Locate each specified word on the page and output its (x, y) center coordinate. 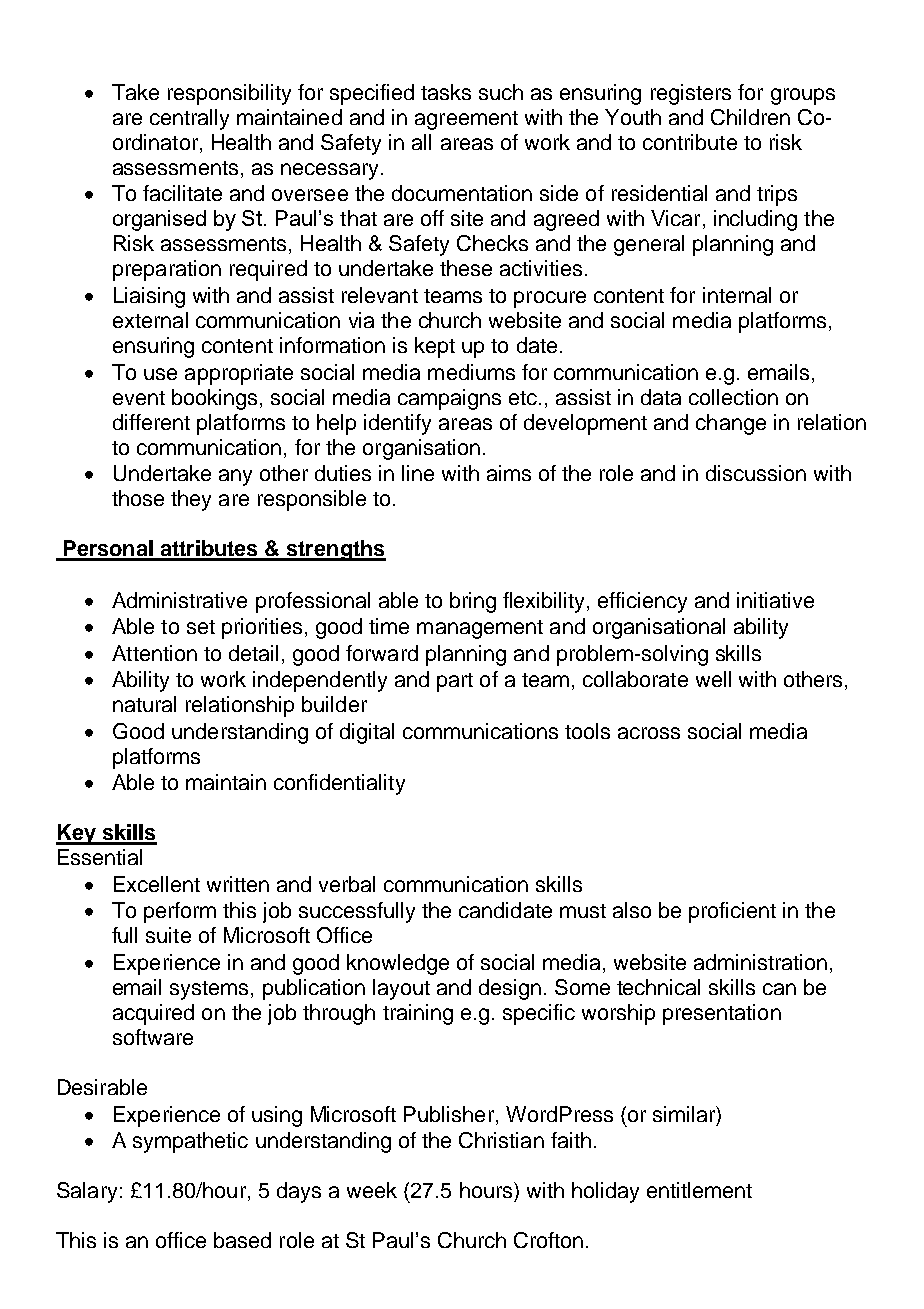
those (138, 498)
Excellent (157, 884)
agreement (466, 120)
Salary (87, 1192)
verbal (347, 884)
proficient (732, 912)
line (418, 473)
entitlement (699, 1190)
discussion (756, 473)
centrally (189, 119)
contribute (690, 142)
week (372, 1190)
